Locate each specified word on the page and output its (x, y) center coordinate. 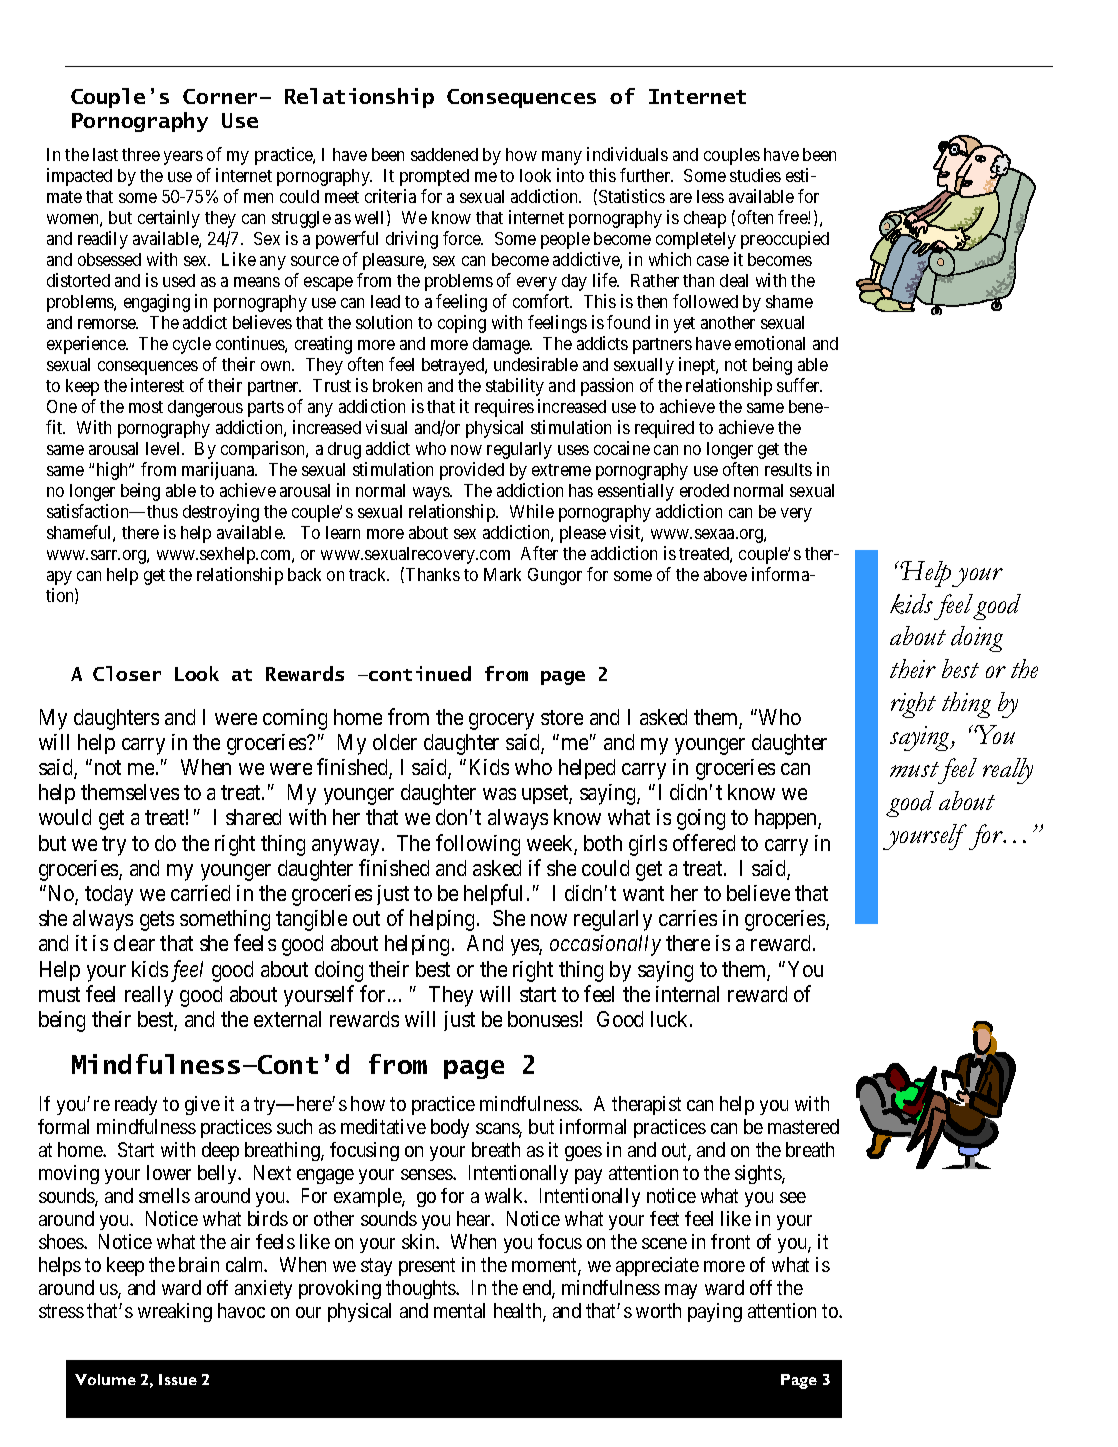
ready (136, 1105)
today (109, 895)
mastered (803, 1126)
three (141, 154)
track (369, 574)
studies (755, 175)
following (478, 845)
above (725, 574)
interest (157, 385)
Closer (127, 673)
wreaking (175, 1312)
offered (704, 842)
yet (684, 325)
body (450, 1128)
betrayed (454, 366)
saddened (444, 154)
